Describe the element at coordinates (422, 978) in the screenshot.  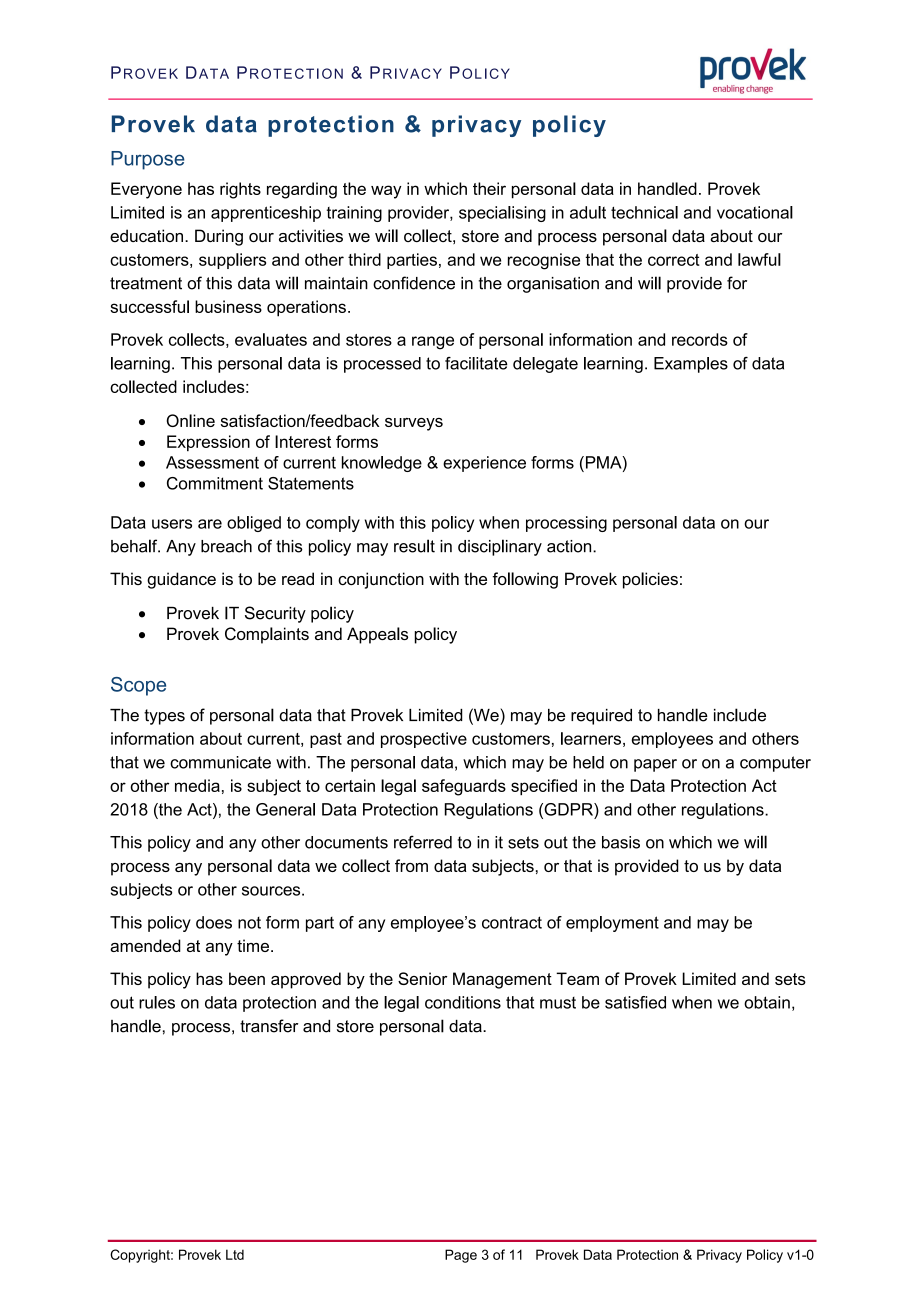
I see `Senior` at that location.
